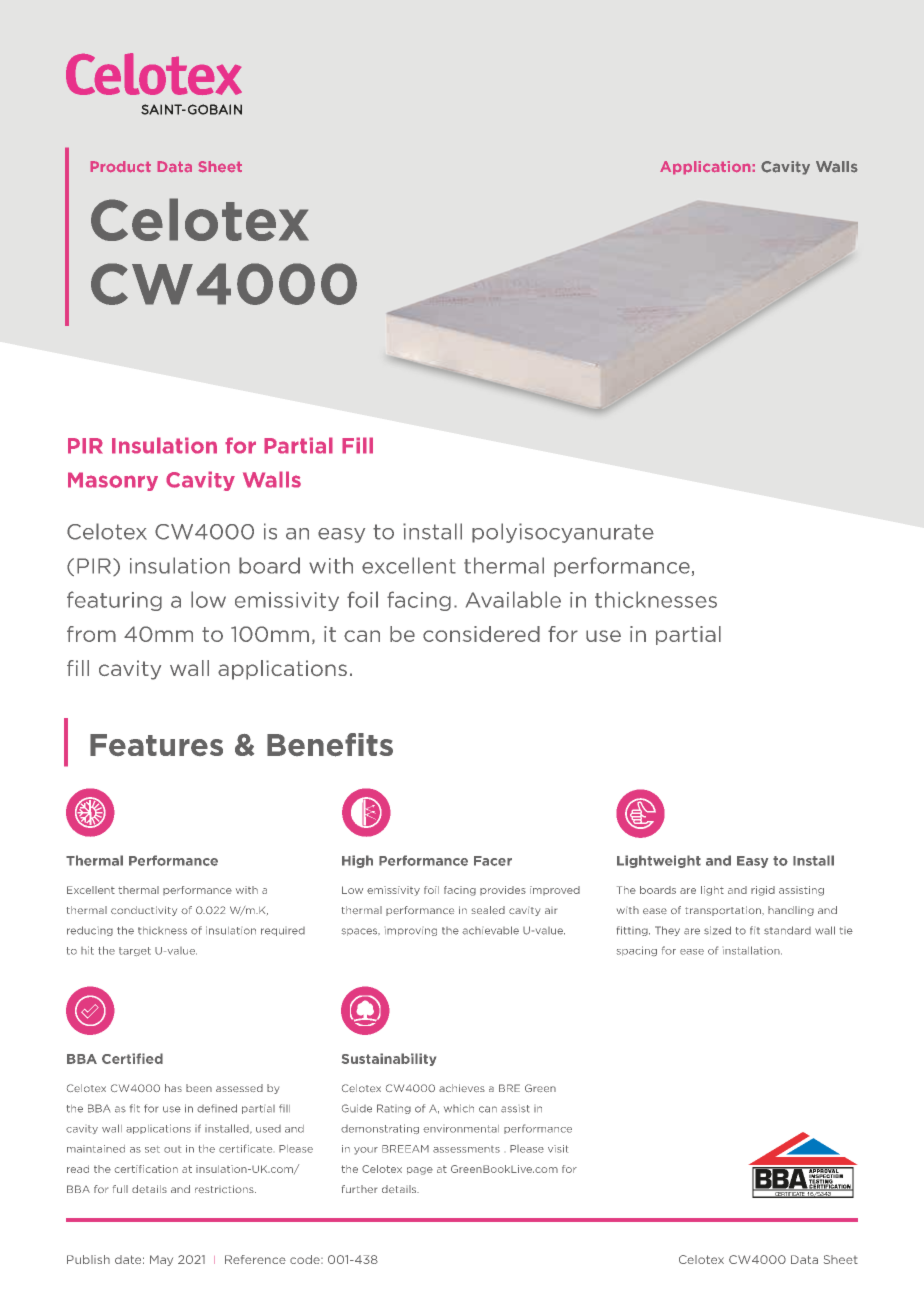 Image resolution: width=924 pixels, height=1308 pixels. What do you see at coordinates (161, 1260) in the document?
I see `May` at bounding box center [161, 1260].
